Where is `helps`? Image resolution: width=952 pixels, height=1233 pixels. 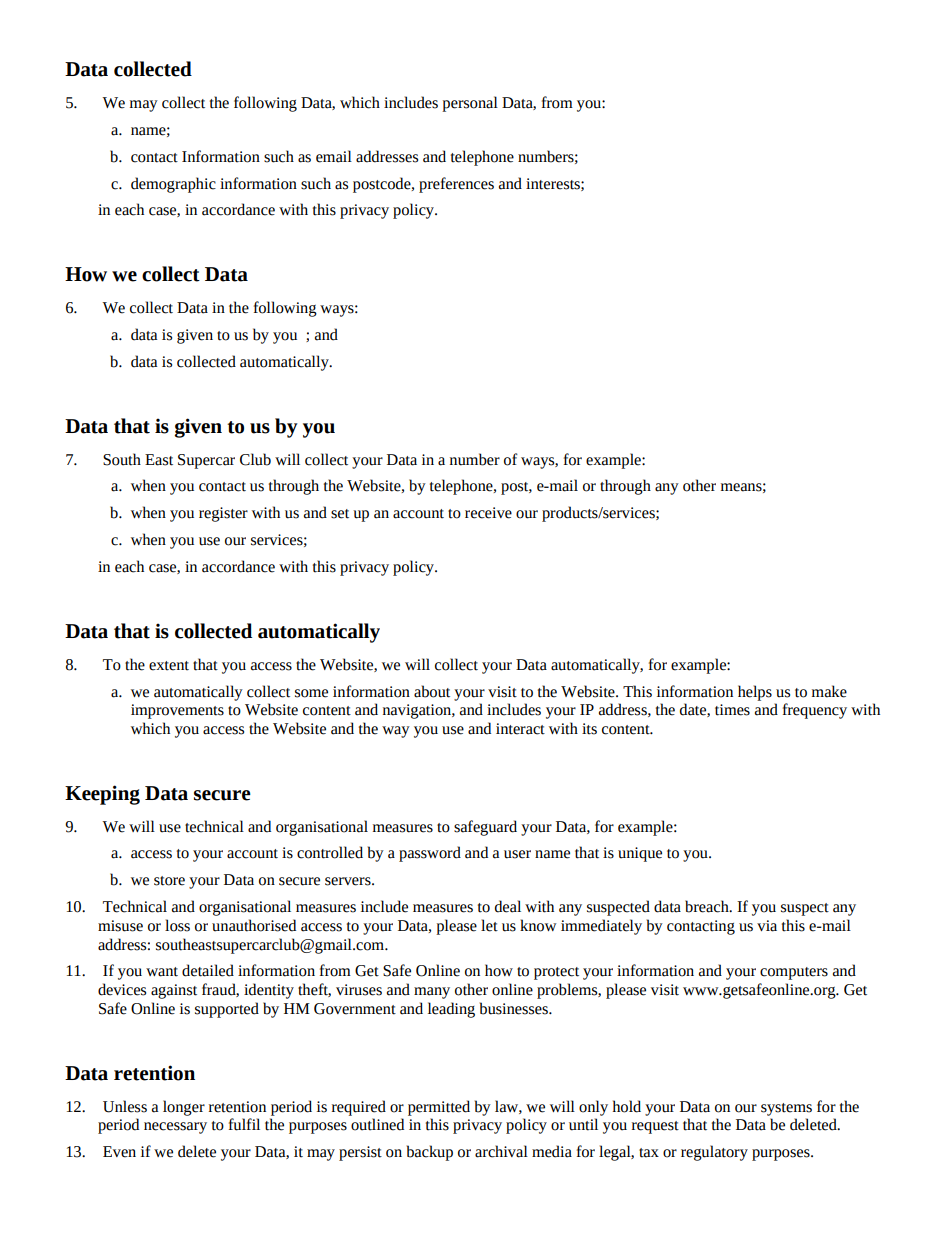 helps is located at coordinates (755, 693).
